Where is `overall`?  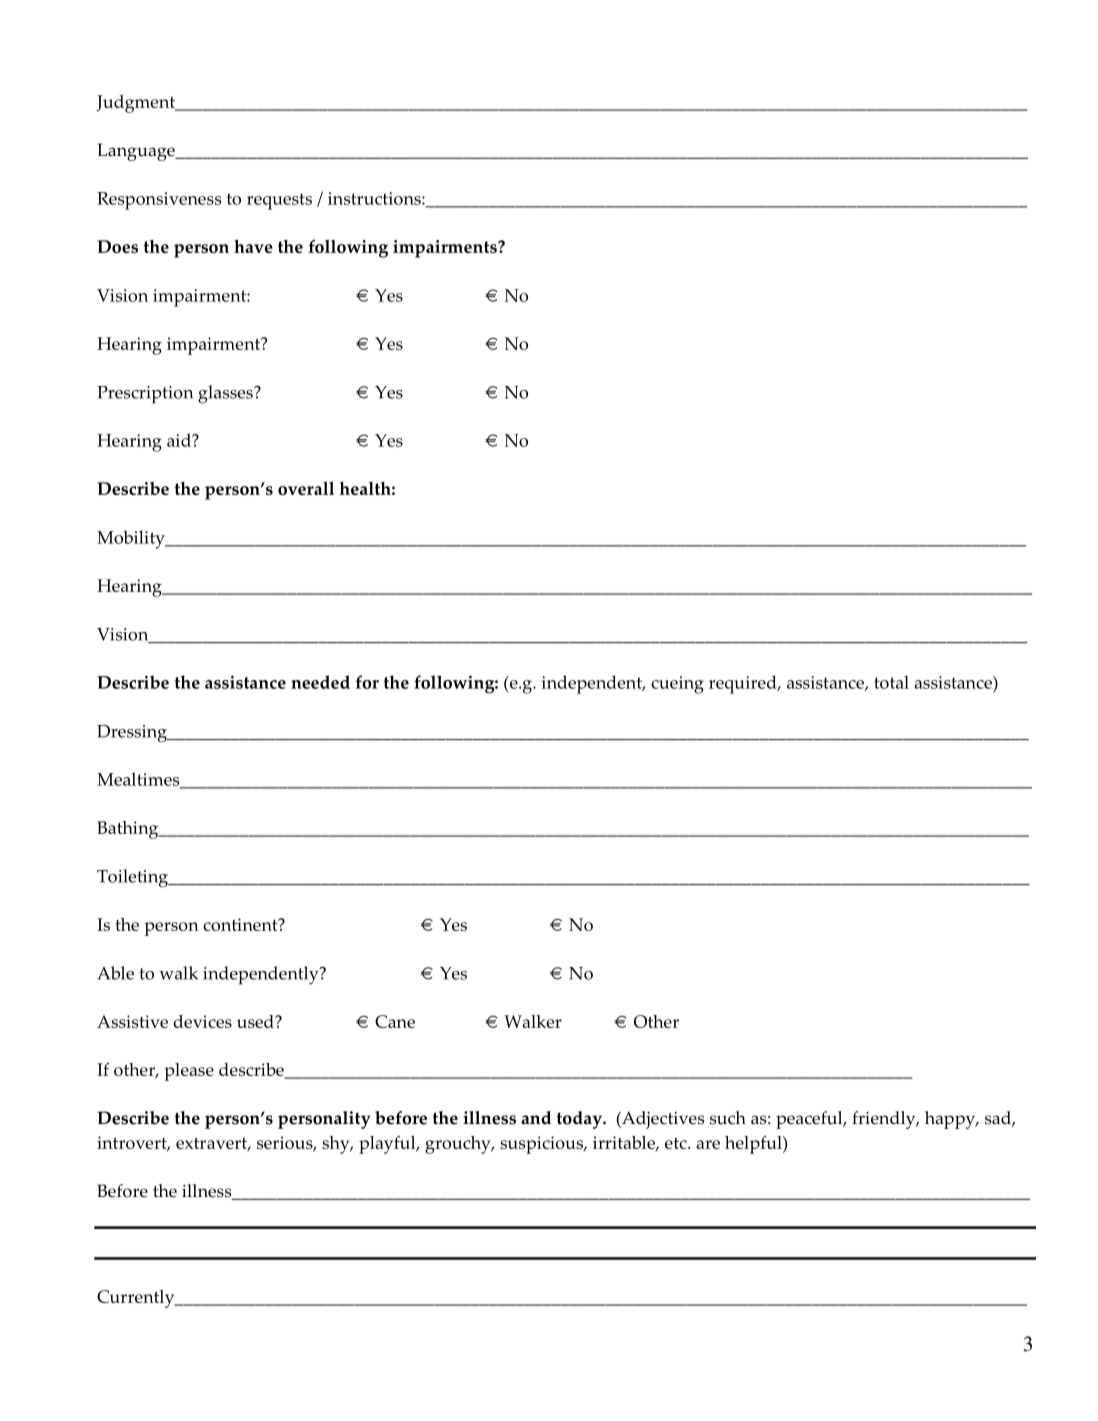
overall is located at coordinates (306, 488).
